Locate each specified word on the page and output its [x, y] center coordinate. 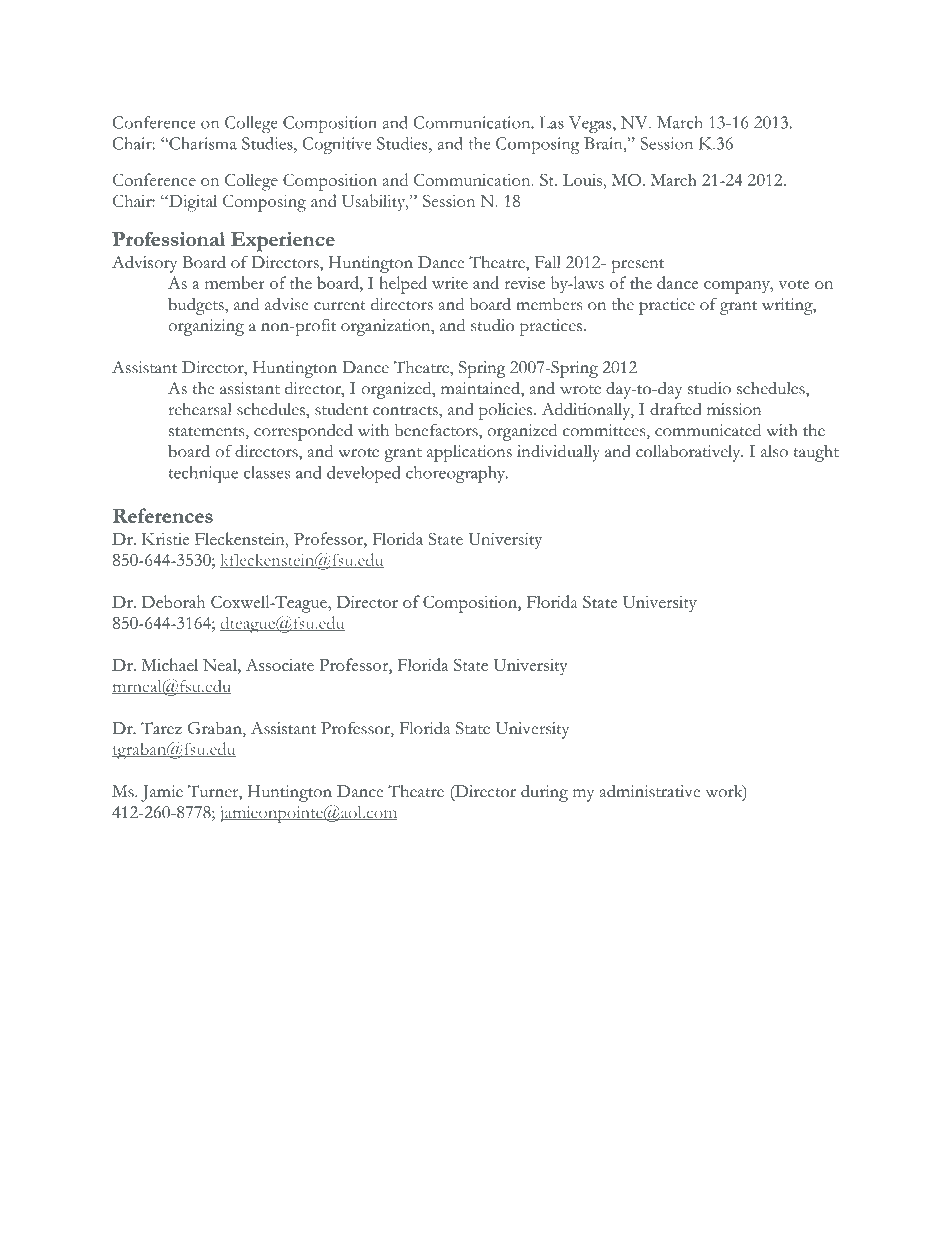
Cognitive [337, 145]
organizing [206, 327]
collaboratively [689, 453]
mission [734, 409]
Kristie [165, 539]
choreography [456, 474]
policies [507, 411]
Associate [280, 664]
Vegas [591, 124]
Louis [584, 180]
